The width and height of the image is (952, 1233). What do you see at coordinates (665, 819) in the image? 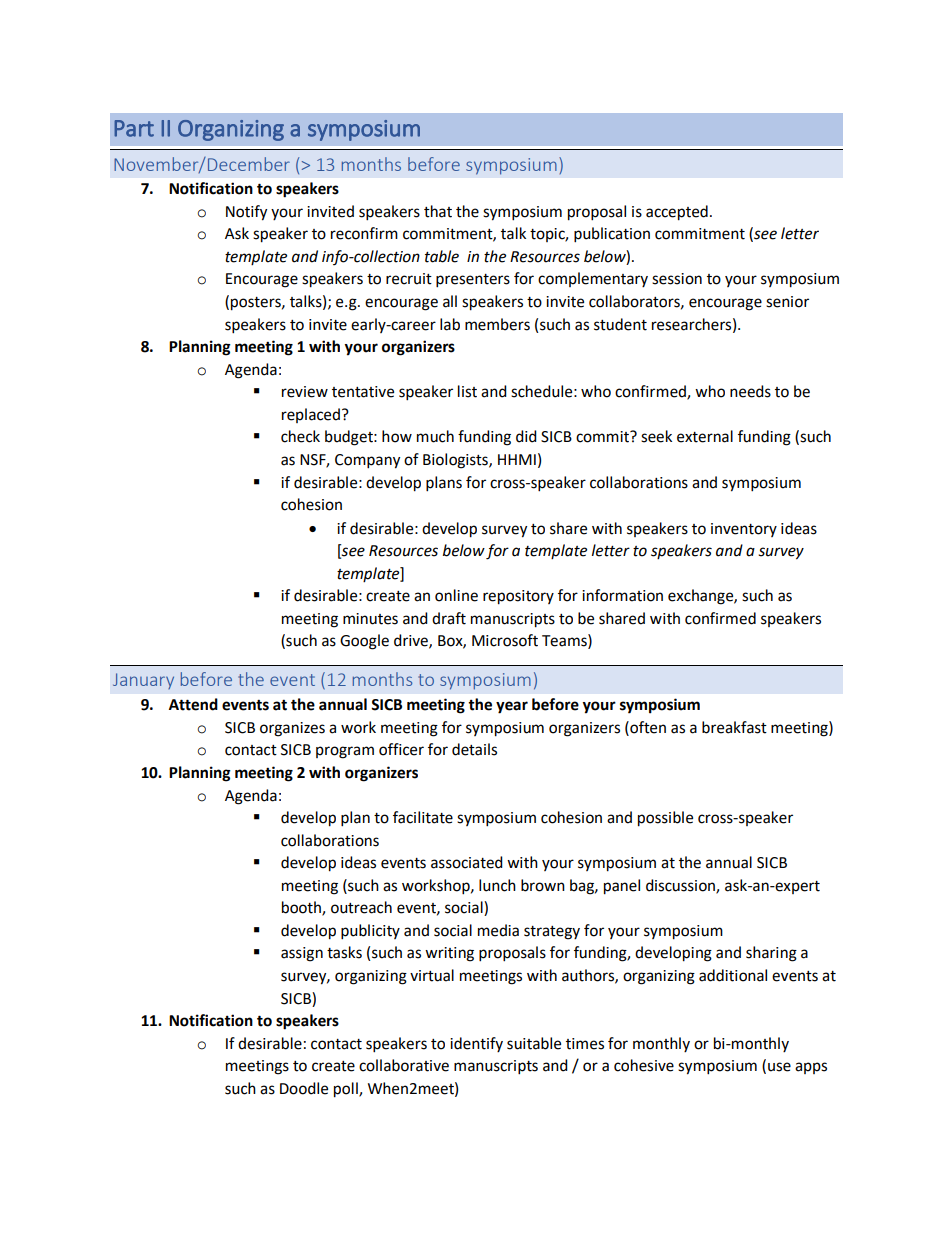
I see `possible` at bounding box center [665, 819].
